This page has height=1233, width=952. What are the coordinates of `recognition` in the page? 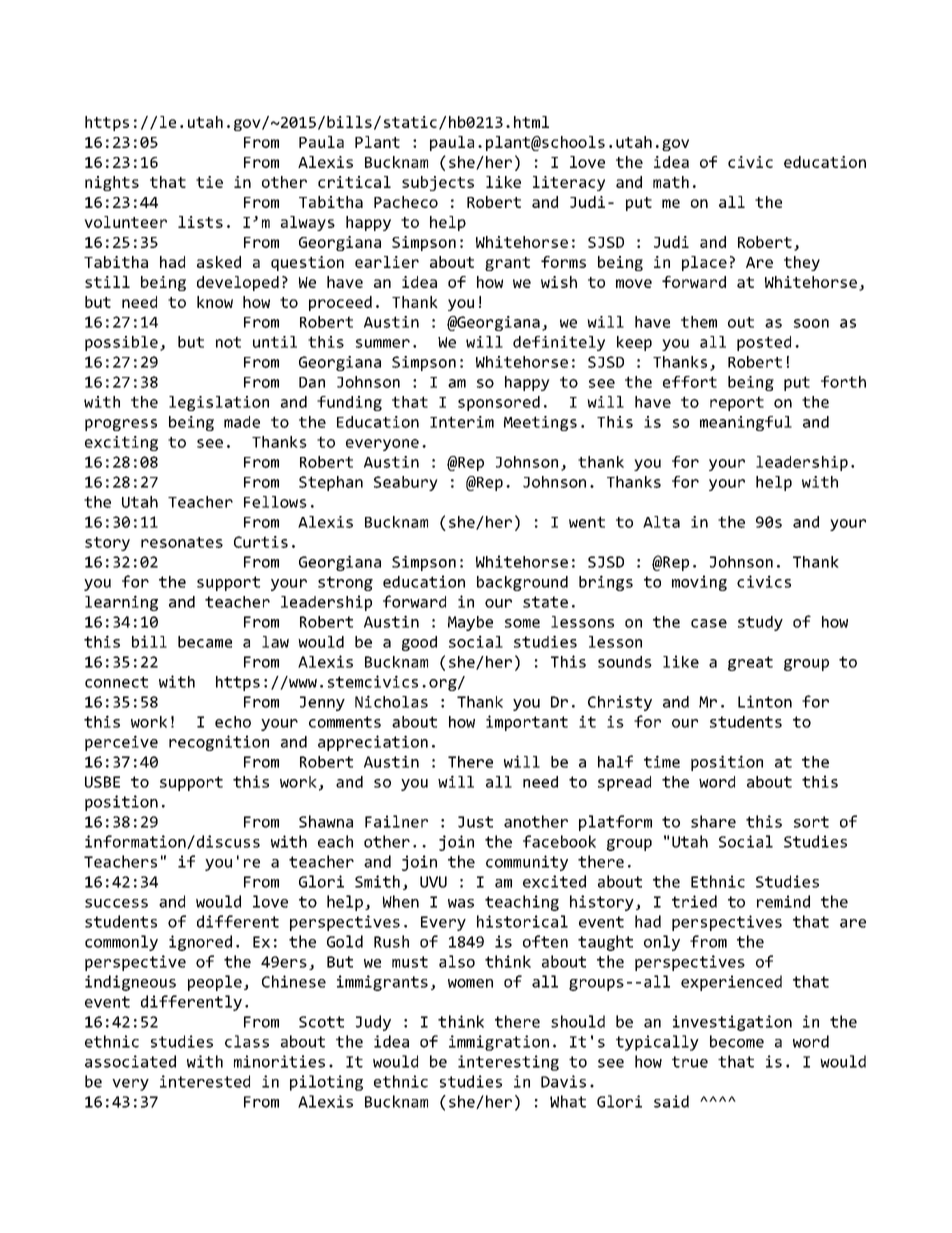 It's located at (219, 743).
